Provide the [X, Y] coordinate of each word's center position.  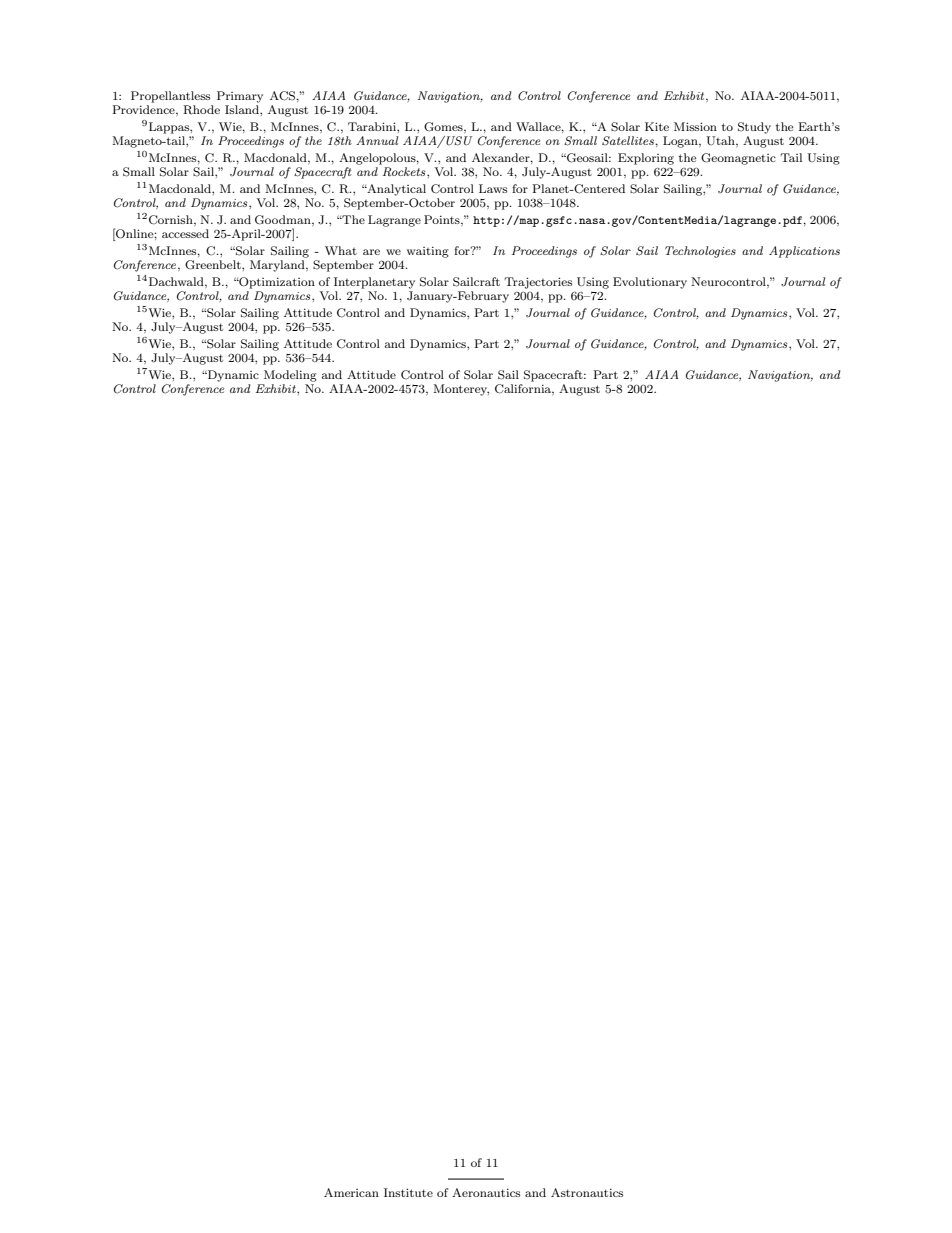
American [351, 1192]
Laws [493, 188]
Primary [240, 97]
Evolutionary [650, 283]
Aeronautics [486, 1192]
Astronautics [587, 1192]
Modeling [290, 376]
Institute [408, 1192]
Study [754, 128]
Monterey [461, 390]
